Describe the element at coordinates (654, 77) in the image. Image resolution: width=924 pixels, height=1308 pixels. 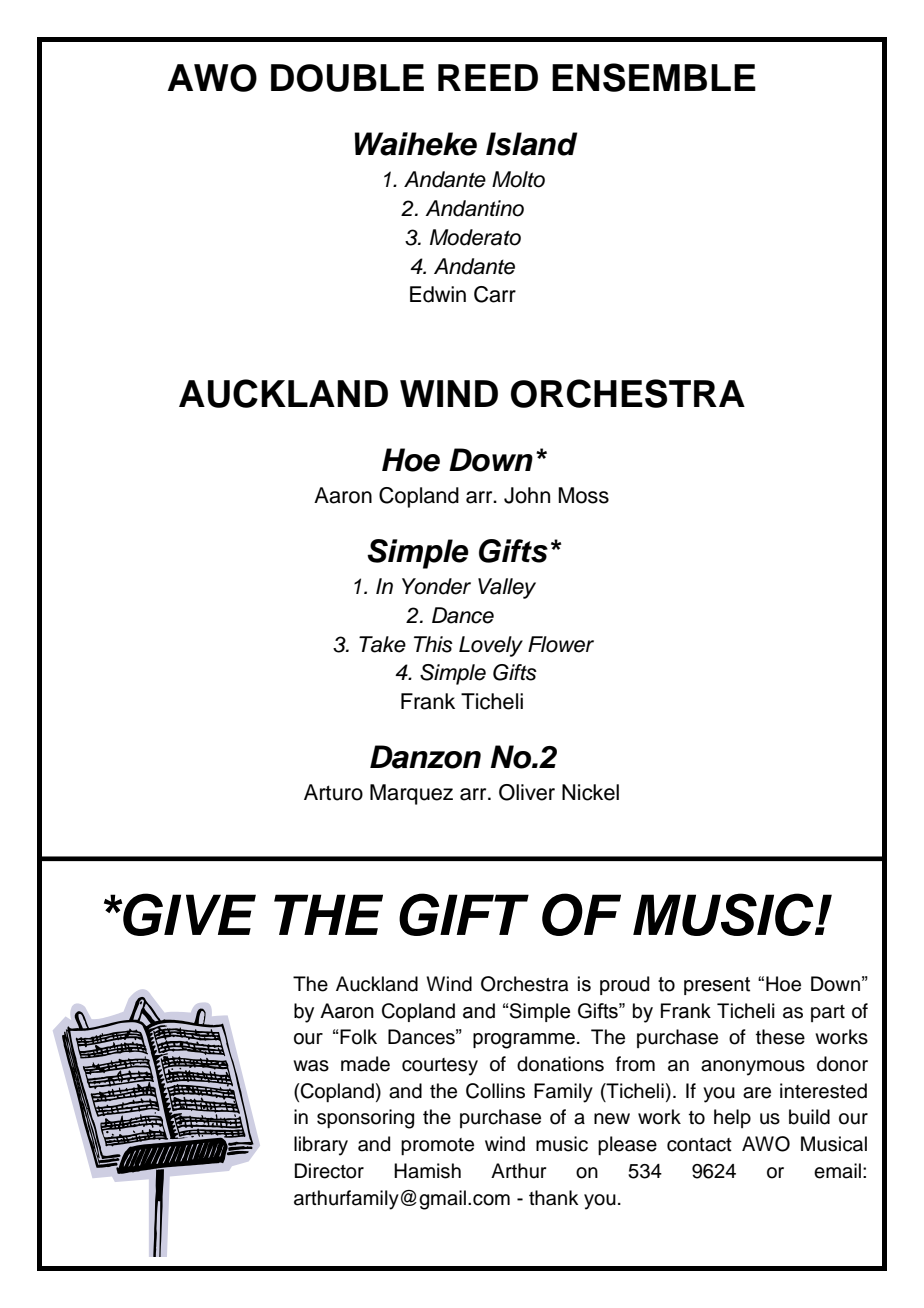
I see `ENSEMBLE` at that location.
